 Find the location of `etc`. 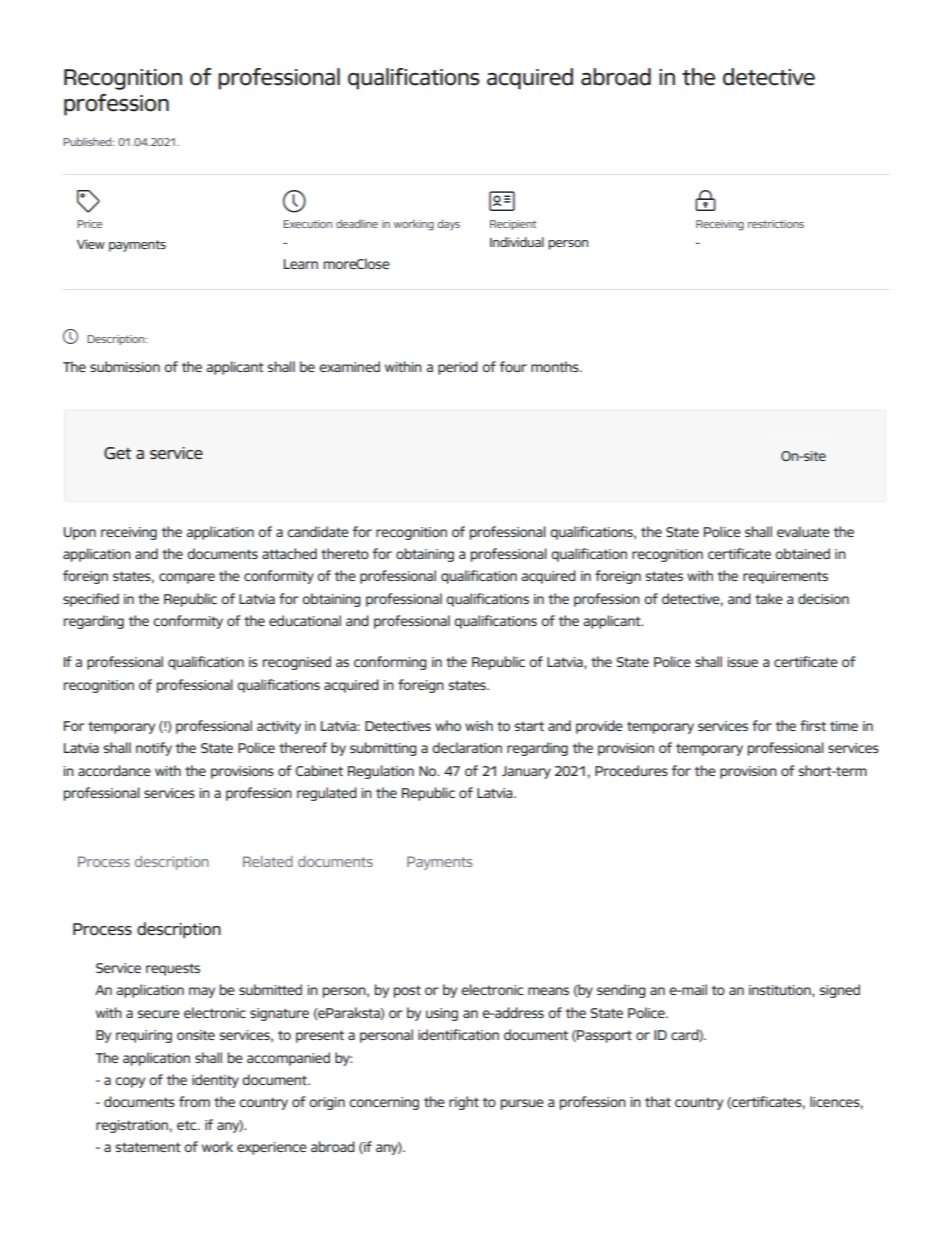

etc is located at coordinates (188, 1125).
